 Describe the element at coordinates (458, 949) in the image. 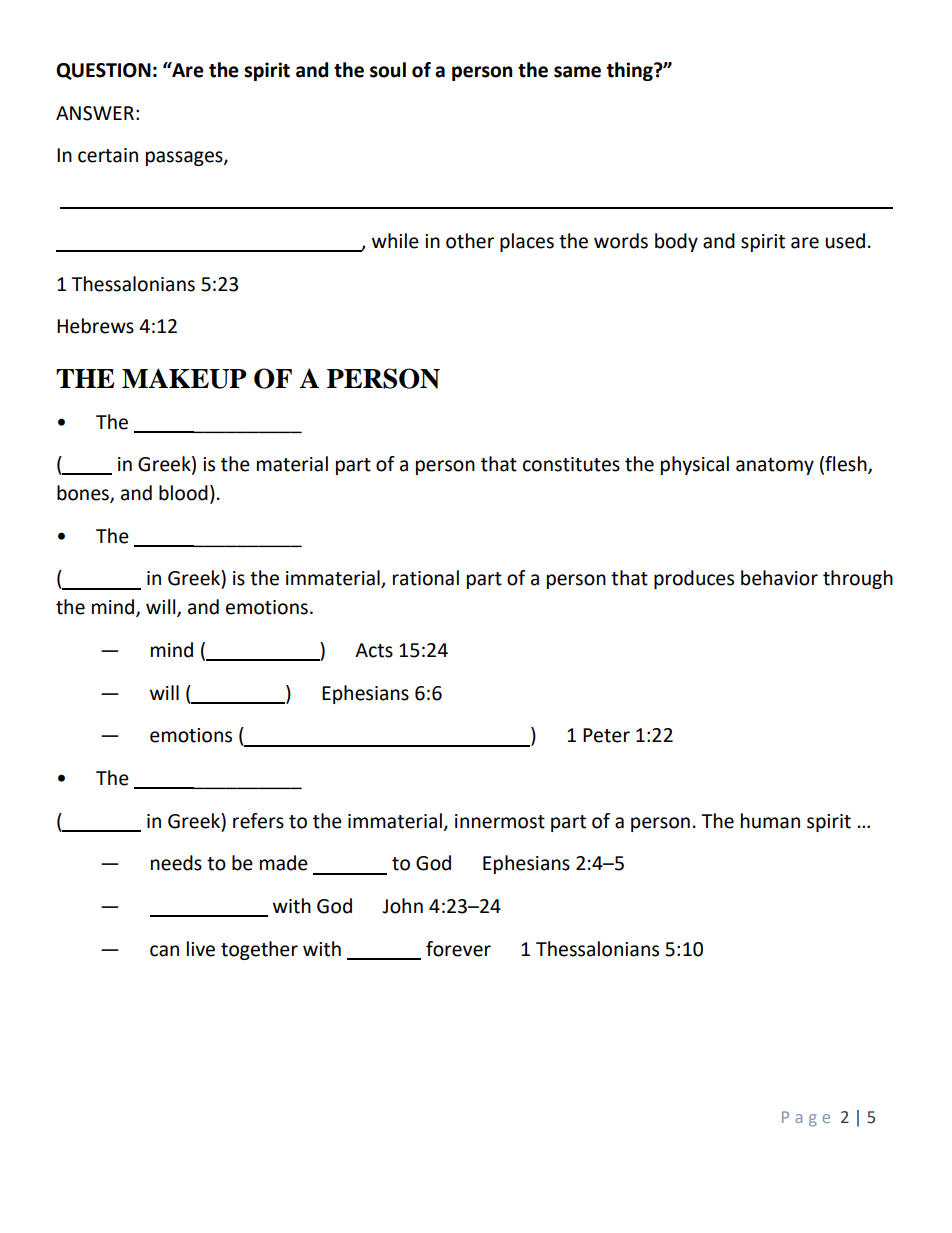

I see `forever` at that location.
